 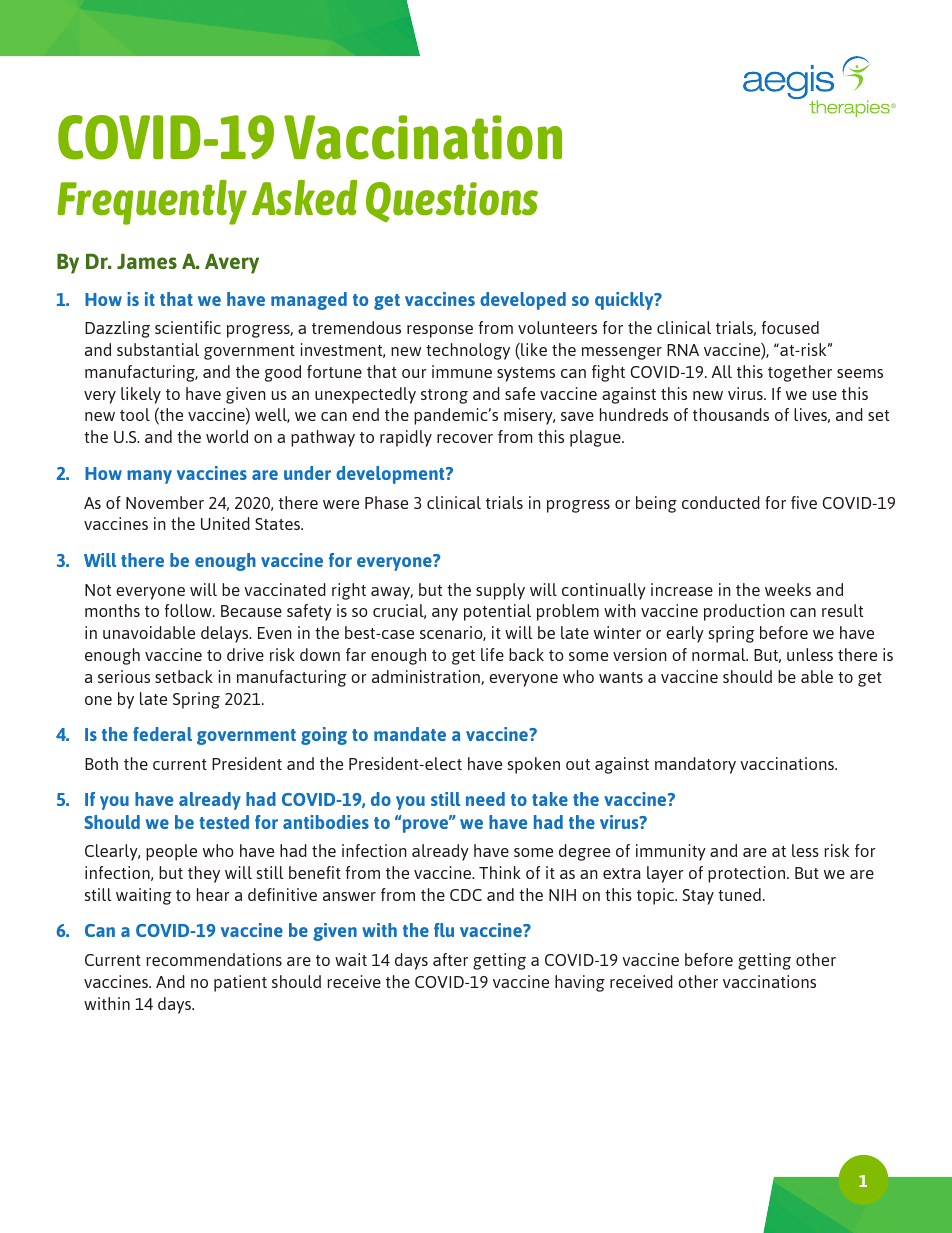 What do you see at coordinates (224, 822) in the image?
I see `tested` at bounding box center [224, 822].
